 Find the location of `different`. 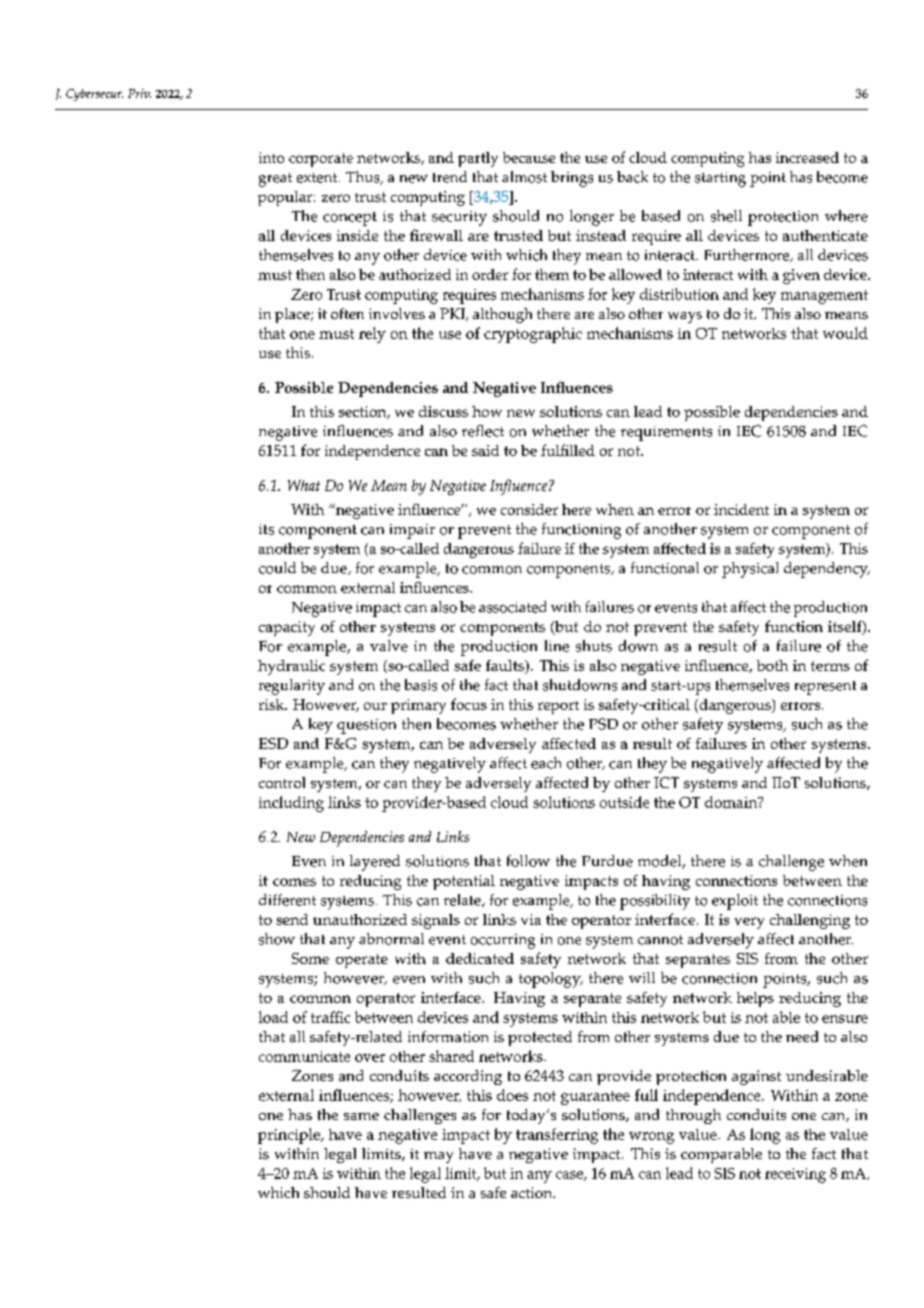

different is located at coordinates (287, 900).
